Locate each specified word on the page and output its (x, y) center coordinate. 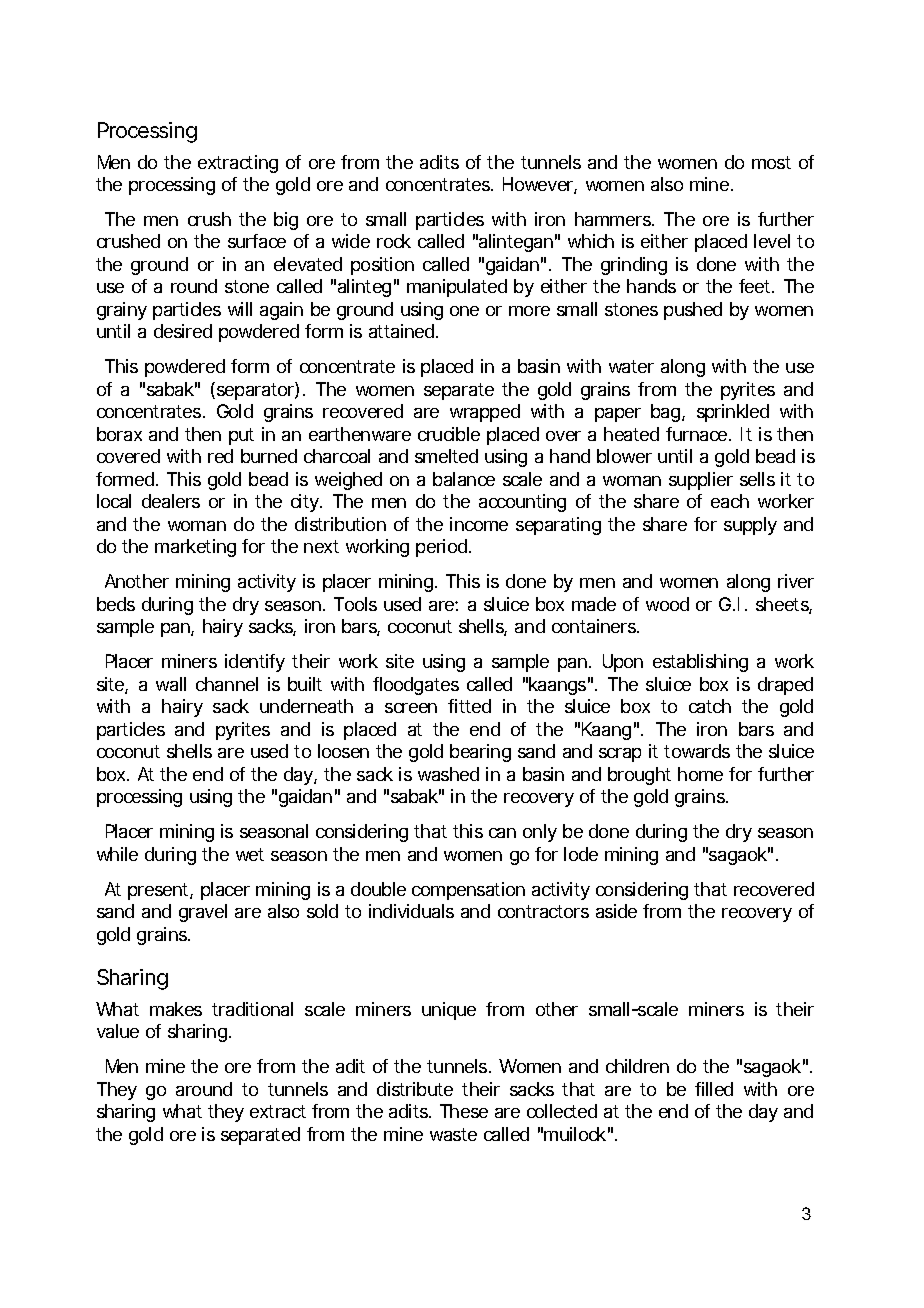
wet (250, 854)
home (700, 774)
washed (448, 774)
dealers (171, 501)
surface (257, 241)
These (464, 1111)
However (540, 185)
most (771, 162)
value (118, 1031)
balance (464, 479)
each (730, 501)
